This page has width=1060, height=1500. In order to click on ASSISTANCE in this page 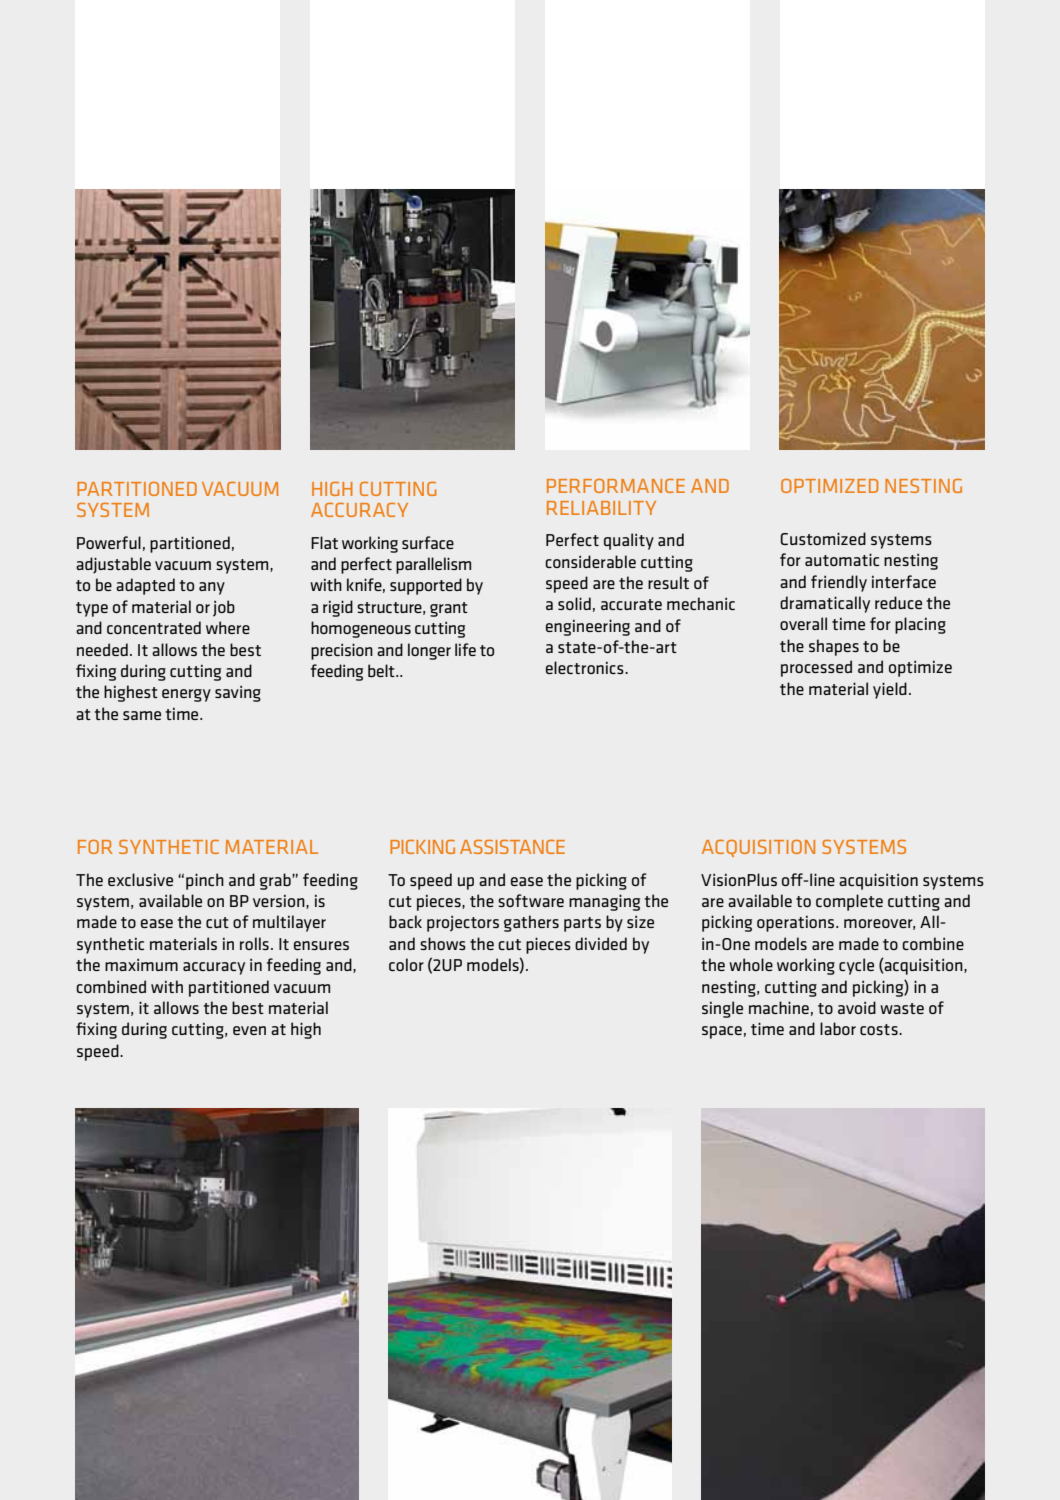, I will do `click(512, 846)`.
